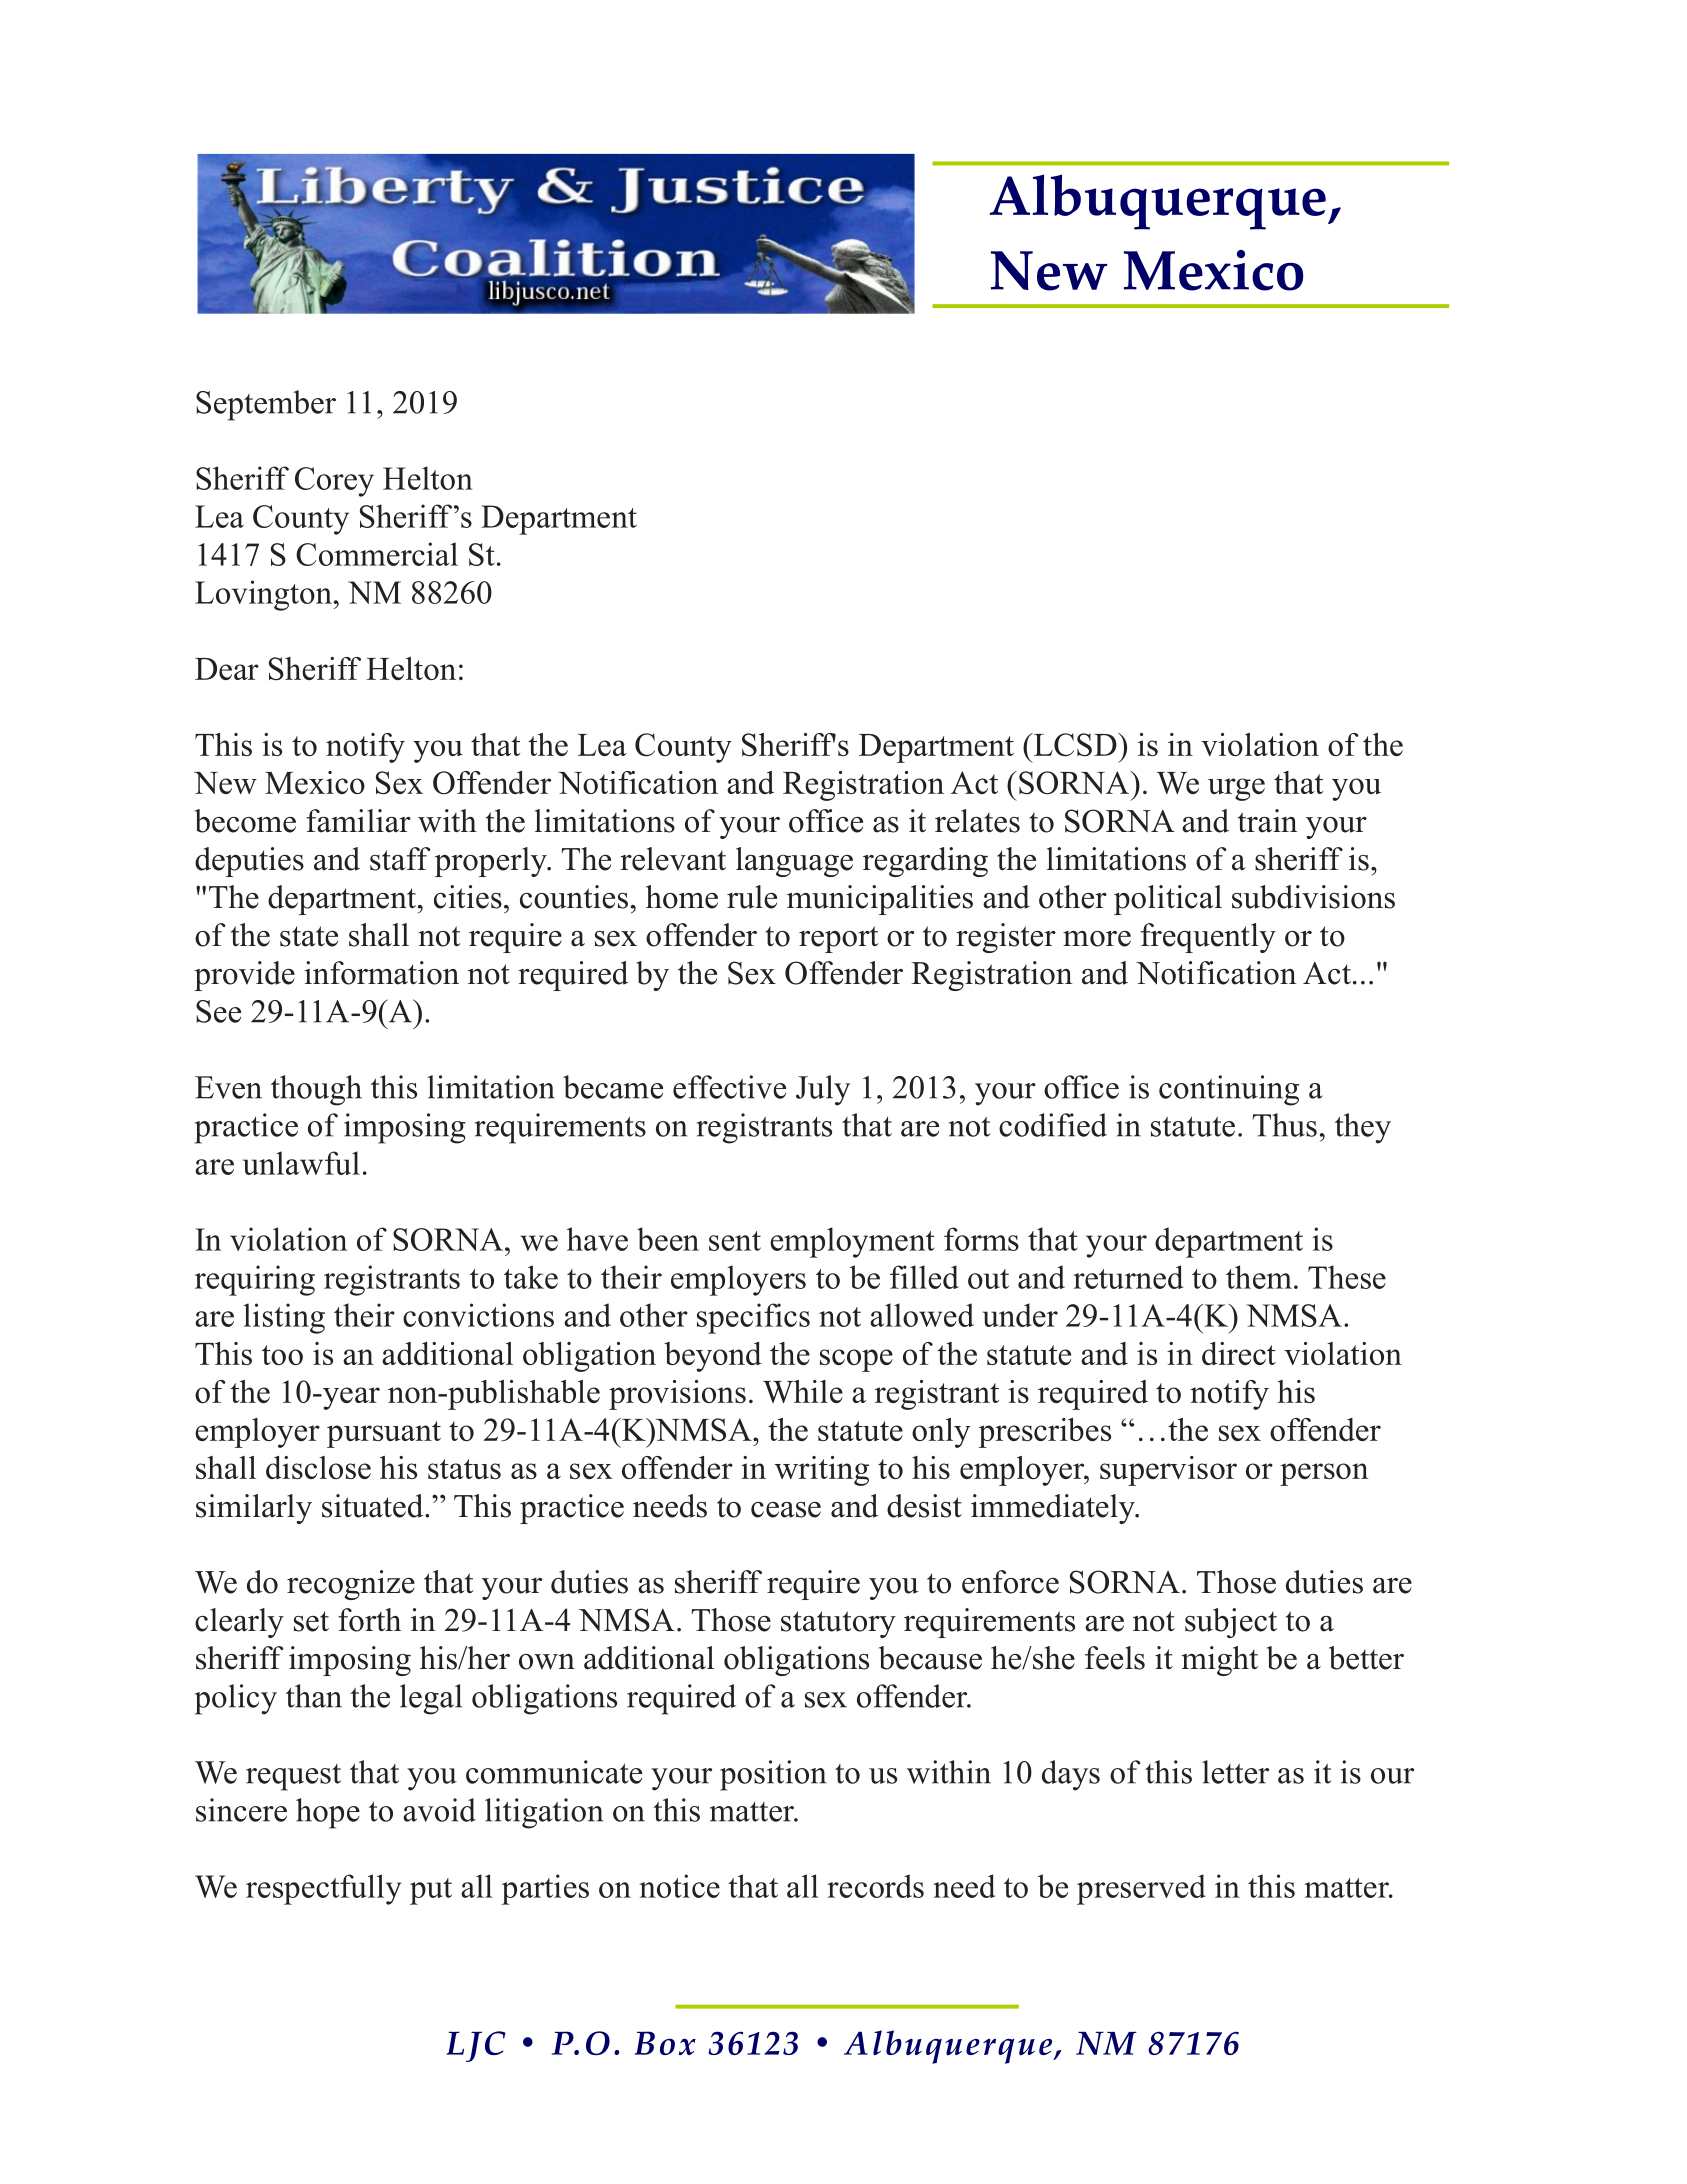 This screenshot has width=1687, height=2184. What do you see at coordinates (301, 1163) in the screenshot?
I see `unlawful` at bounding box center [301, 1163].
